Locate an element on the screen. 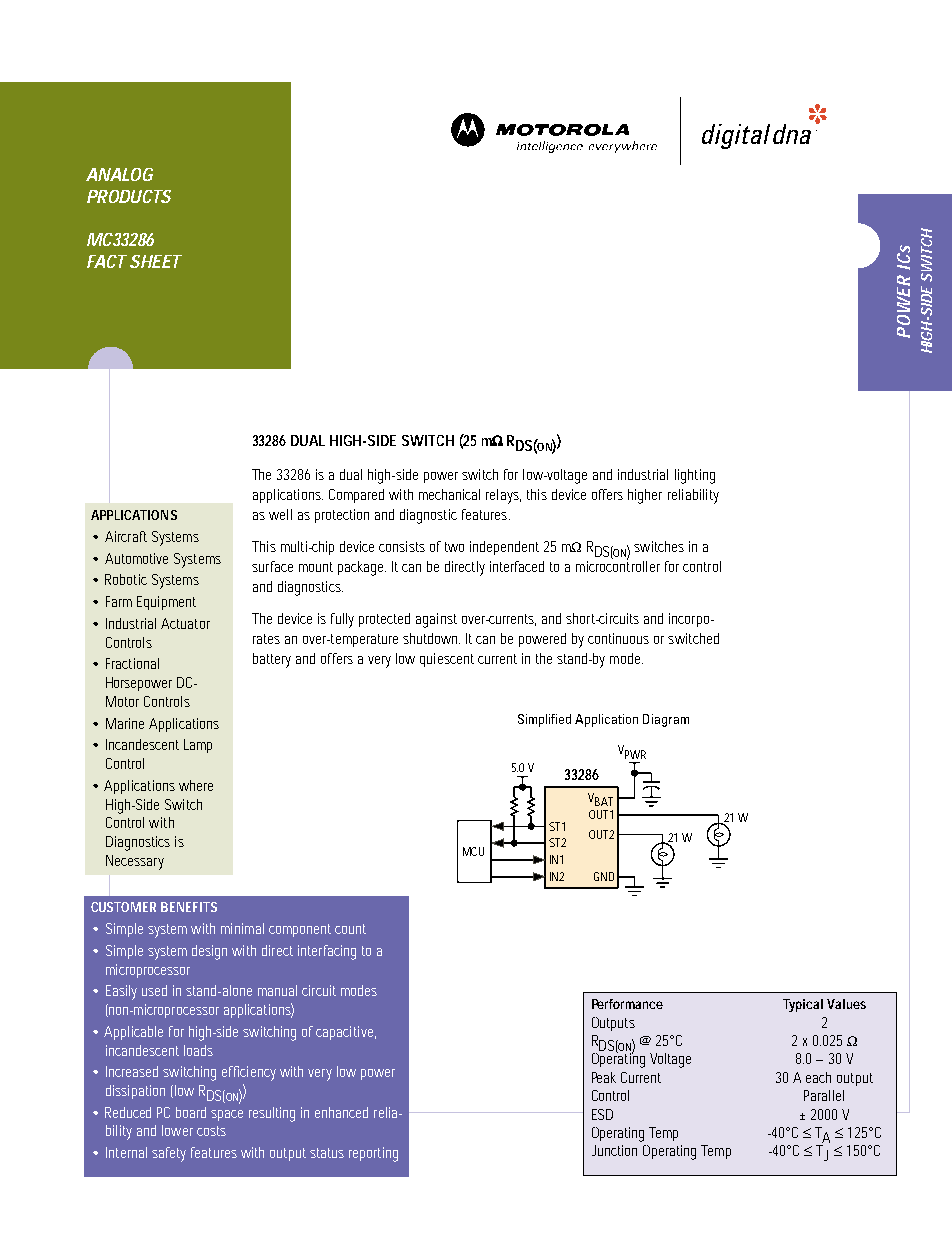  costs is located at coordinates (211, 1131).
